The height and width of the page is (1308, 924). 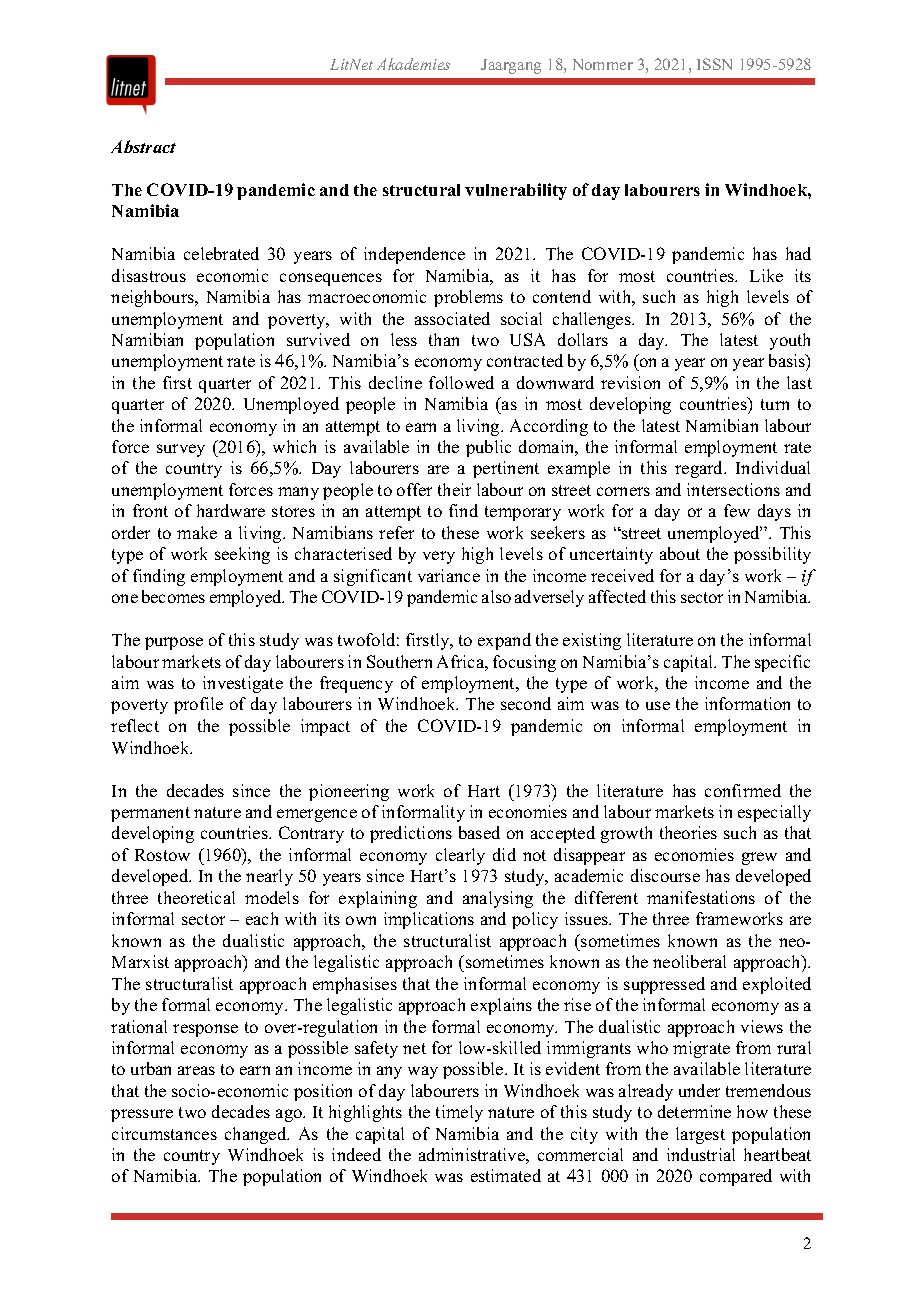 I want to click on Abstract, so click(x=143, y=146).
